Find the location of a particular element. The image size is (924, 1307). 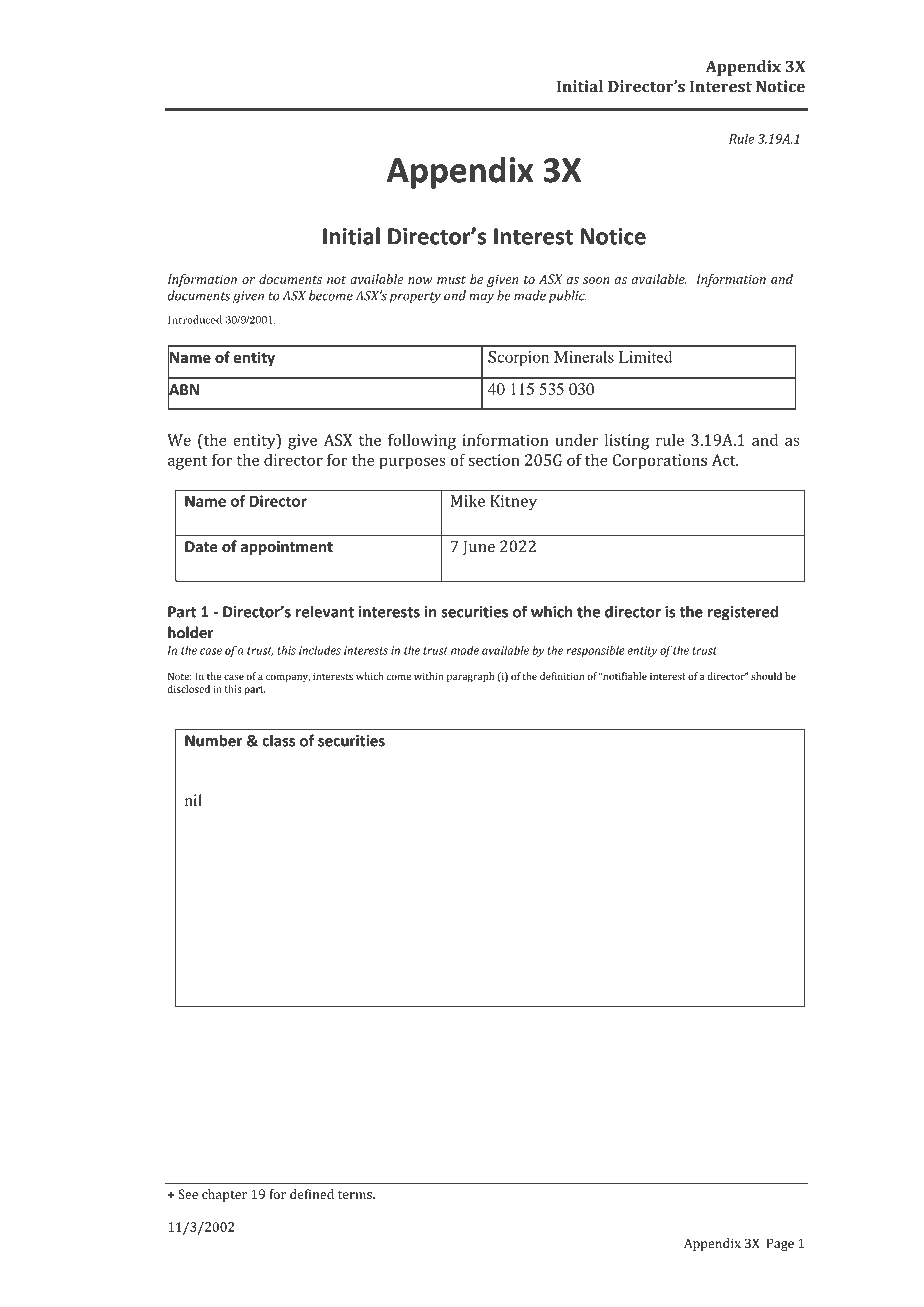

Introduced is located at coordinates (195, 319).
